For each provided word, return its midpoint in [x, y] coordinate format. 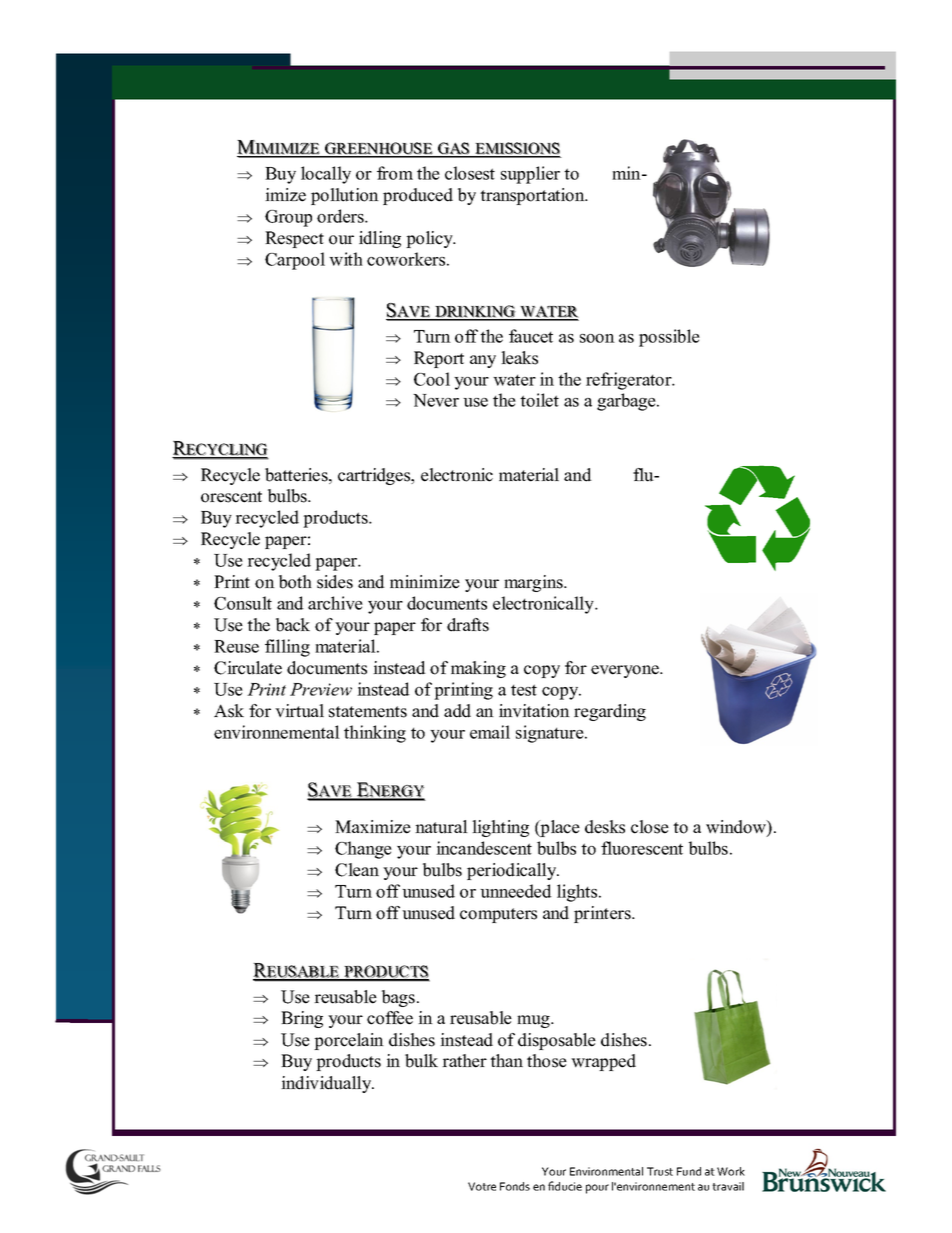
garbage [627, 402]
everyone [626, 671]
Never [436, 400]
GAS [455, 149]
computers [498, 915]
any [483, 361]
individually [327, 1084]
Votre [482, 1186]
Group [288, 218]
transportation [533, 196]
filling [287, 648]
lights [578, 893]
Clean [357, 870]
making [478, 669]
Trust [660, 1171]
